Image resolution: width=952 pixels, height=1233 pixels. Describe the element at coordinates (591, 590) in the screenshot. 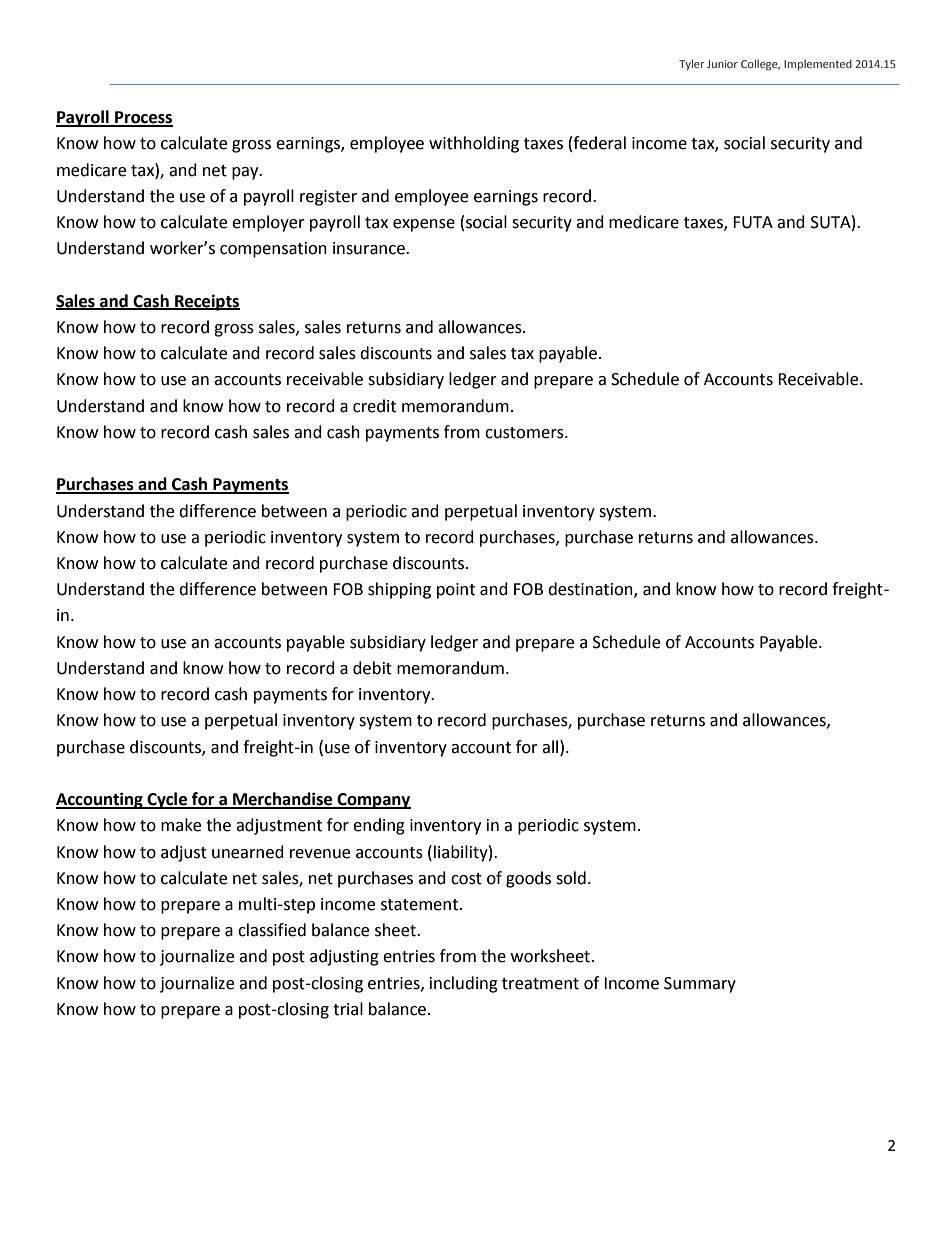

I see `destination` at that location.
